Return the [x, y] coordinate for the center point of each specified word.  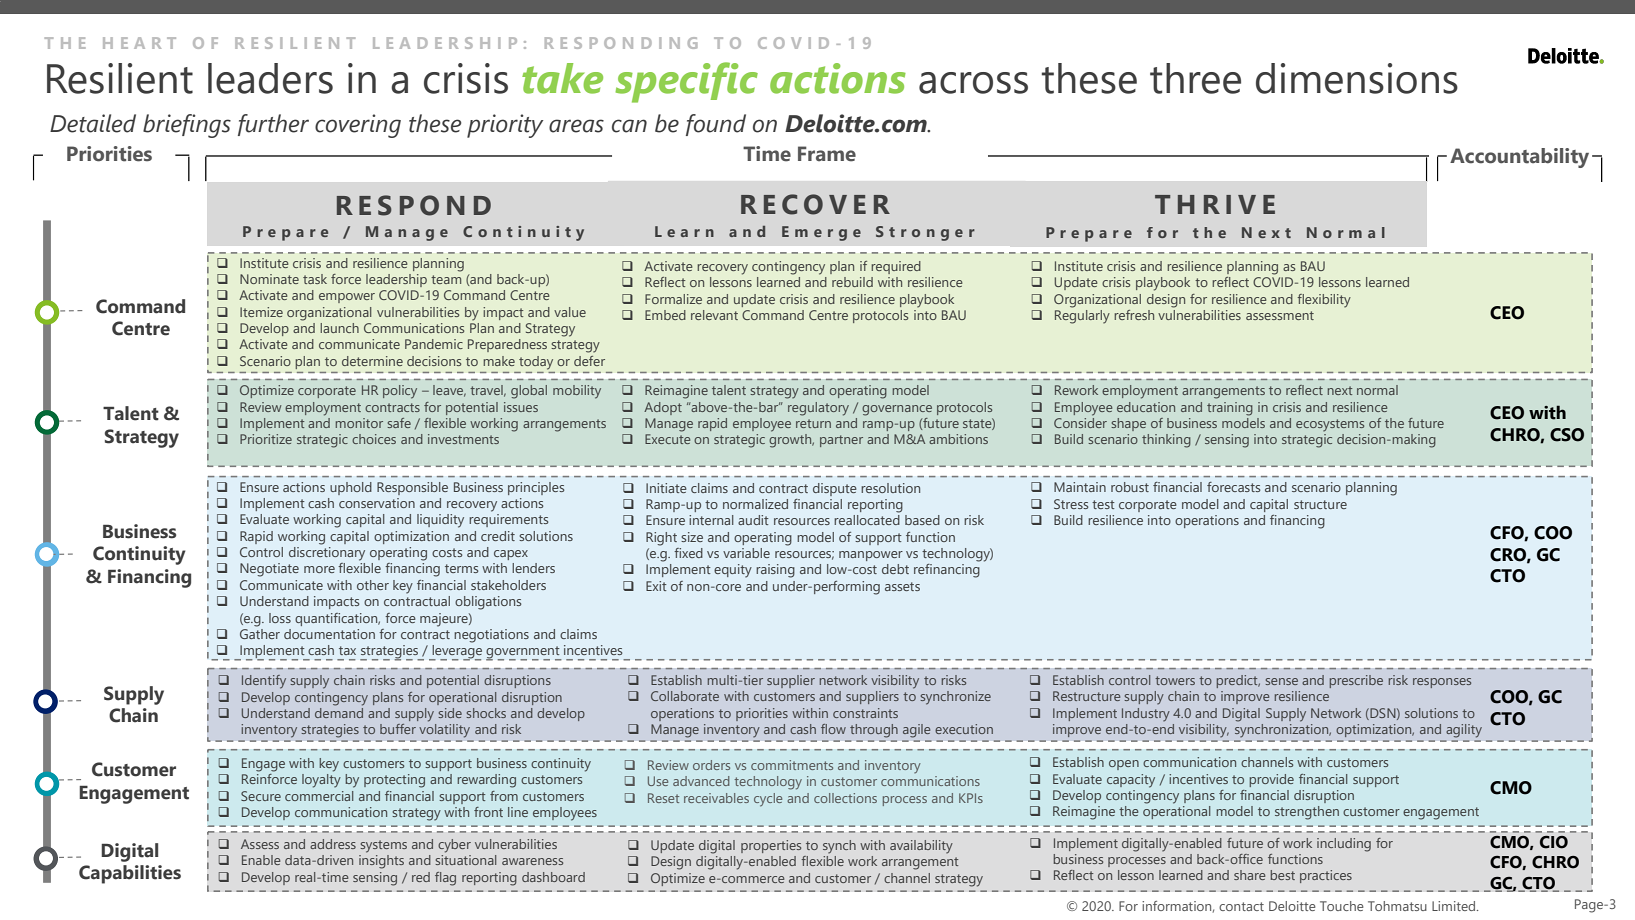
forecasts [1233, 487]
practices [1326, 876]
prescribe [1356, 681]
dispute [835, 489]
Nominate [269, 279]
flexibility [1324, 301]
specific [686, 82]
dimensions [1357, 78]
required [896, 267]
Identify [264, 682]
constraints [865, 713]
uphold [351, 488]
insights [381, 862]
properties [771, 846]
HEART [139, 43]
